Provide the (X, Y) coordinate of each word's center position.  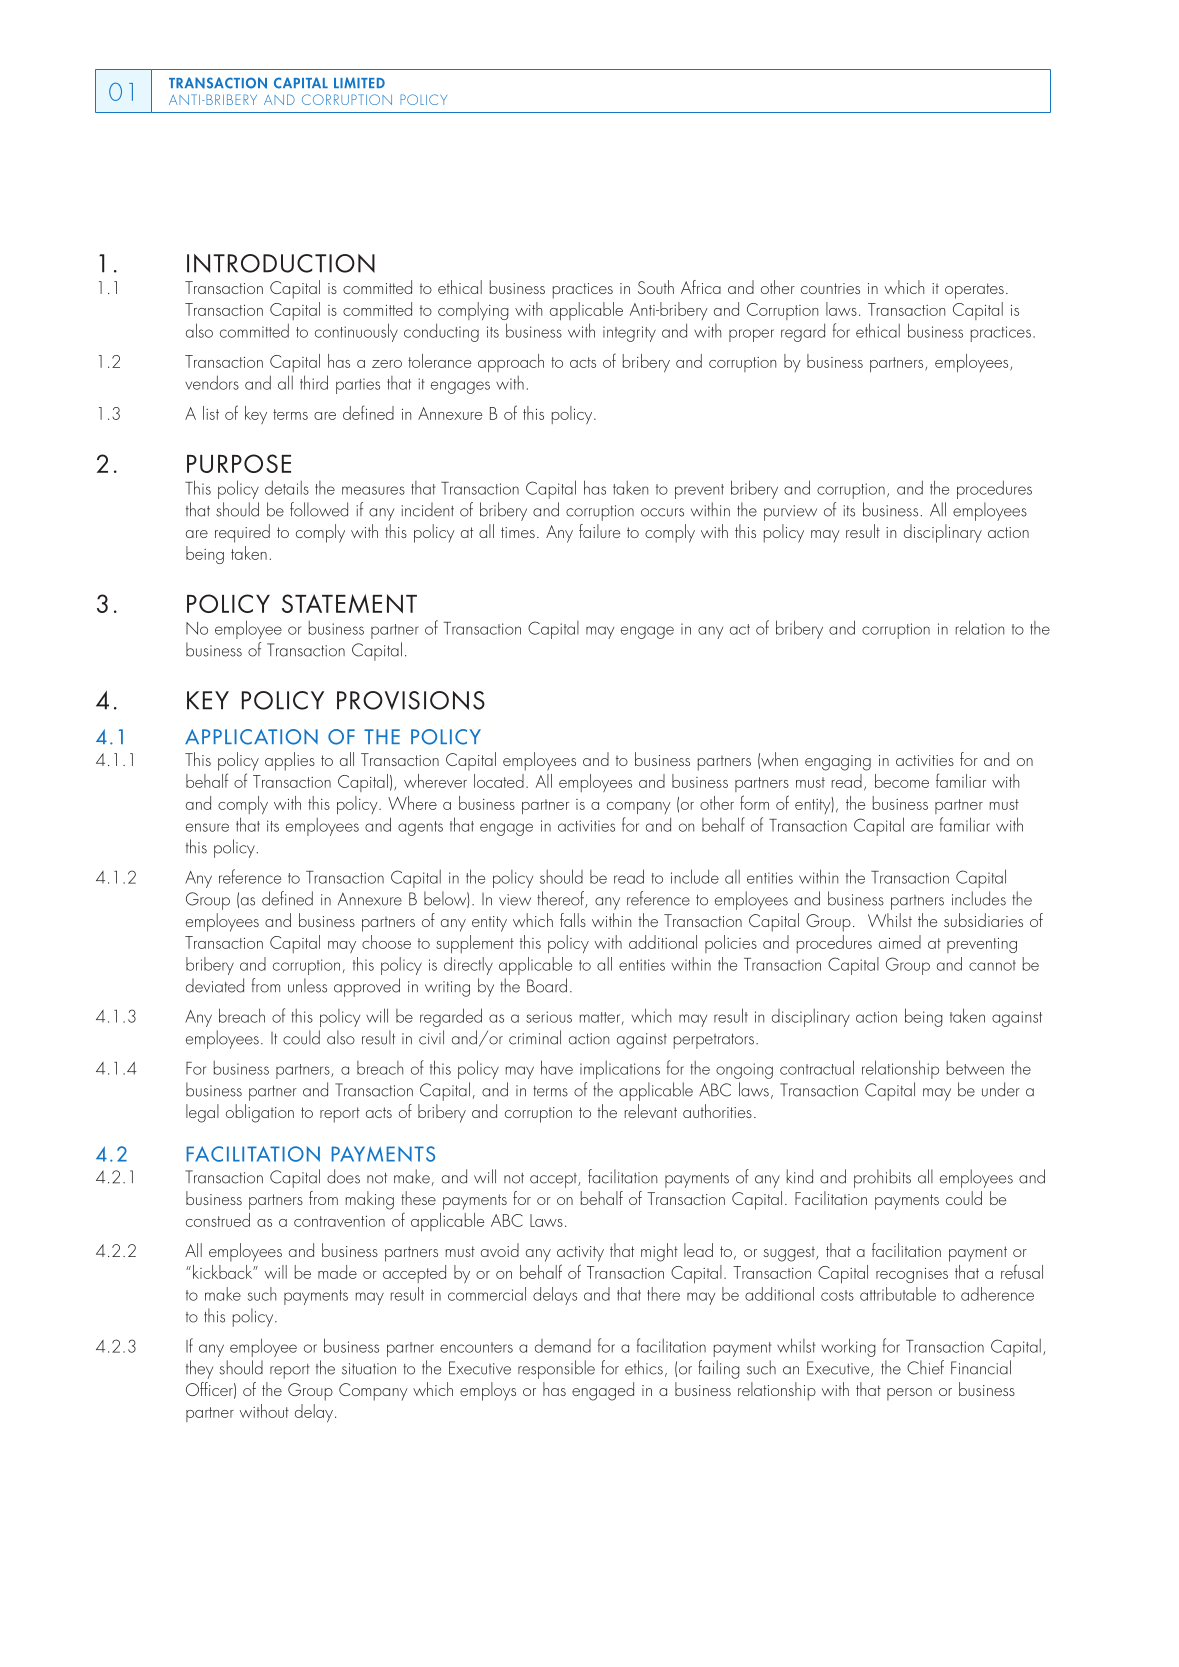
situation (369, 1369)
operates (974, 291)
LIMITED (359, 82)
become (902, 781)
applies (290, 761)
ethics (644, 1367)
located (499, 781)
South (656, 287)
